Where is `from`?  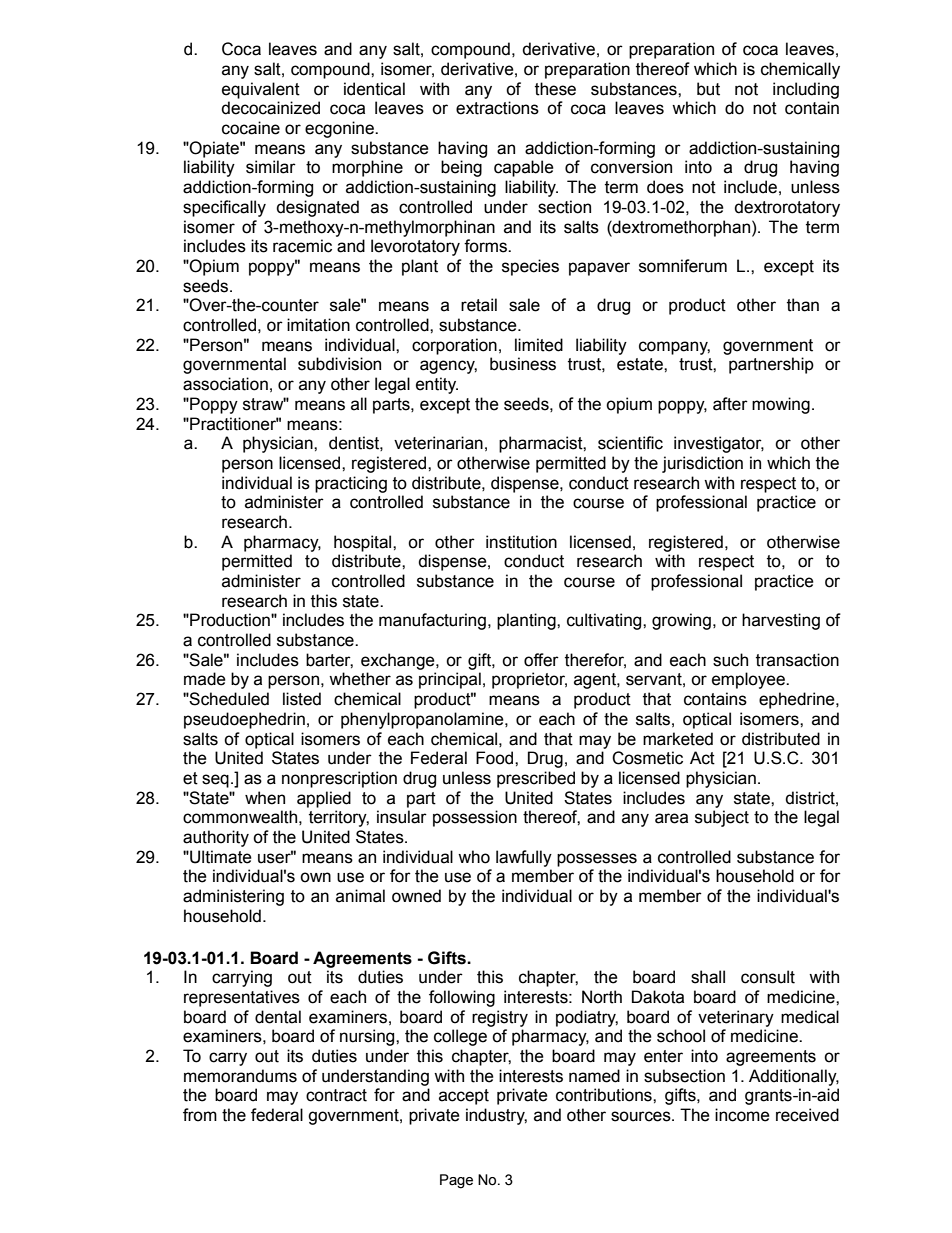
from is located at coordinates (200, 1115).
